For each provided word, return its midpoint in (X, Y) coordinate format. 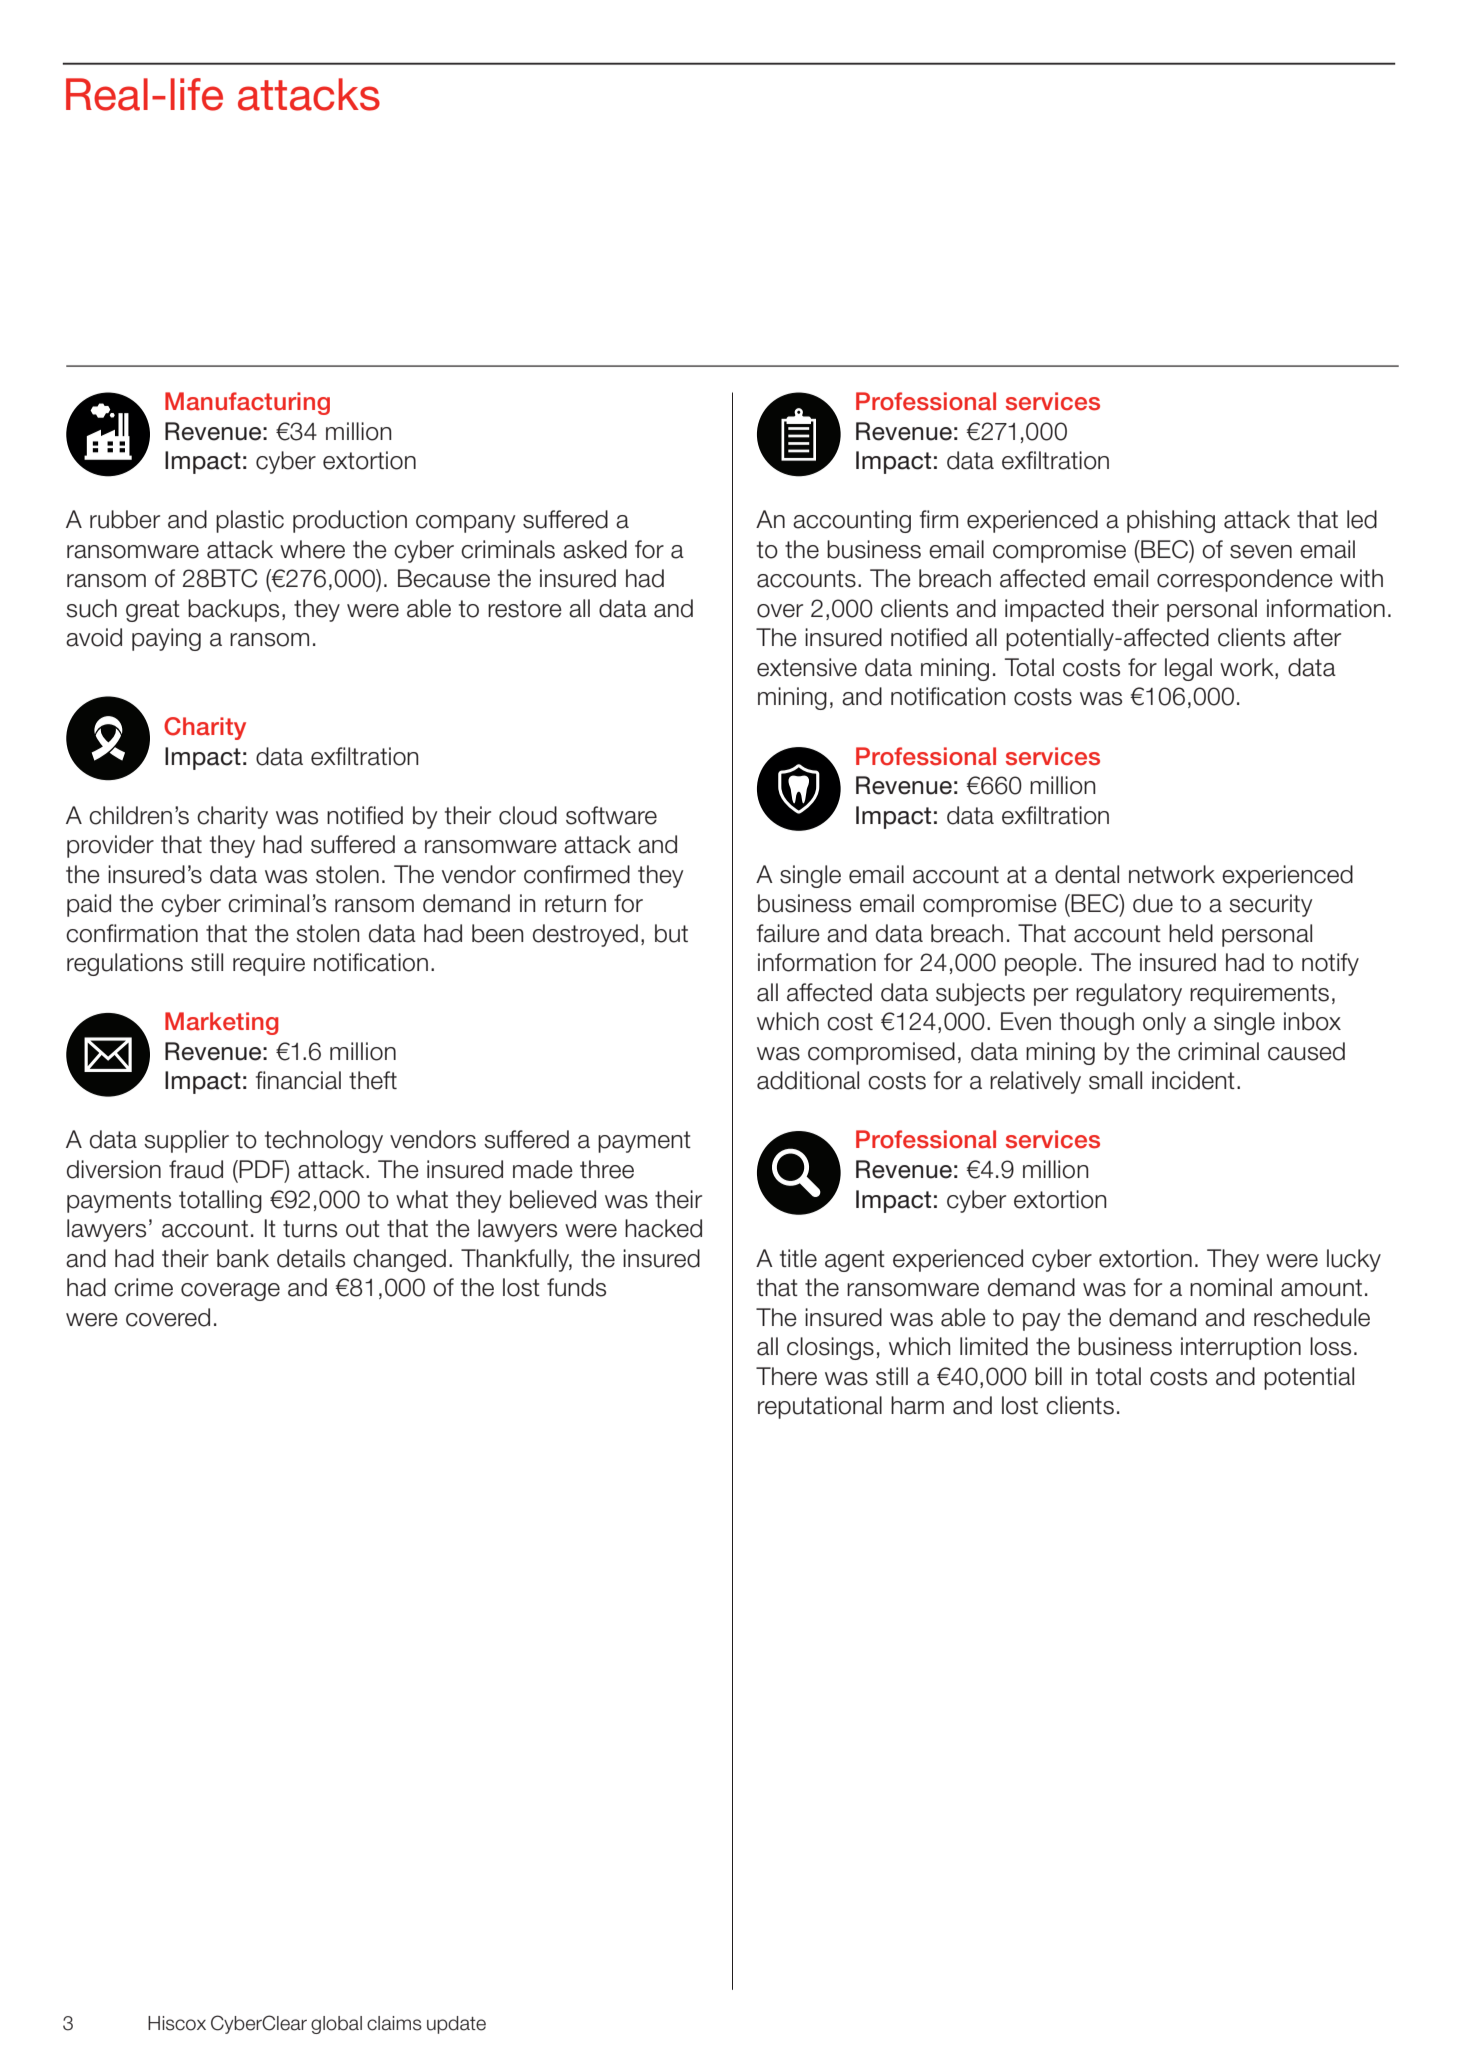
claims (394, 2023)
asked (595, 549)
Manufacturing (247, 403)
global (336, 2025)
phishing (1171, 521)
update (456, 2025)
